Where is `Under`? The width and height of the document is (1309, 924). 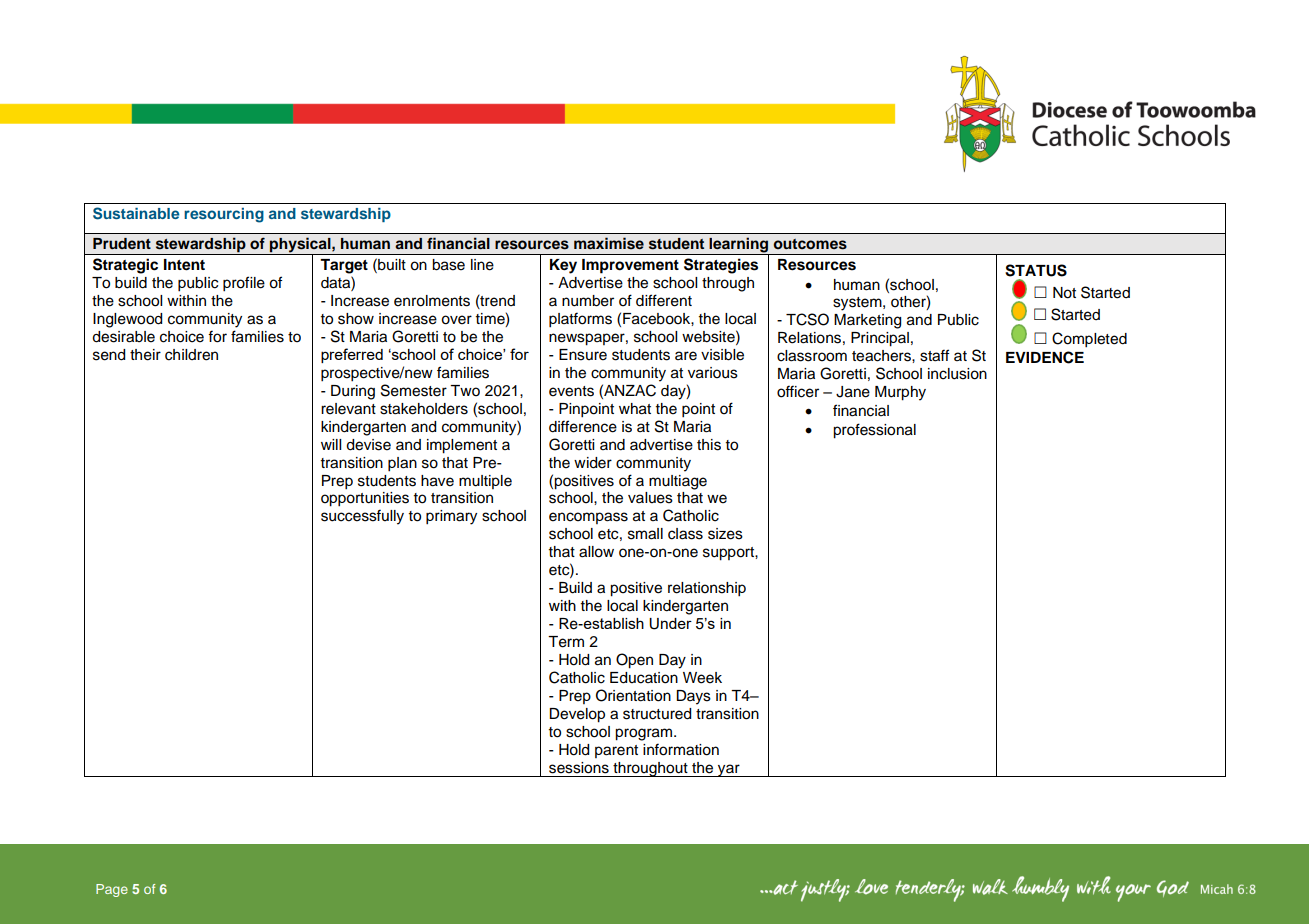 Under is located at coordinates (670, 624).
